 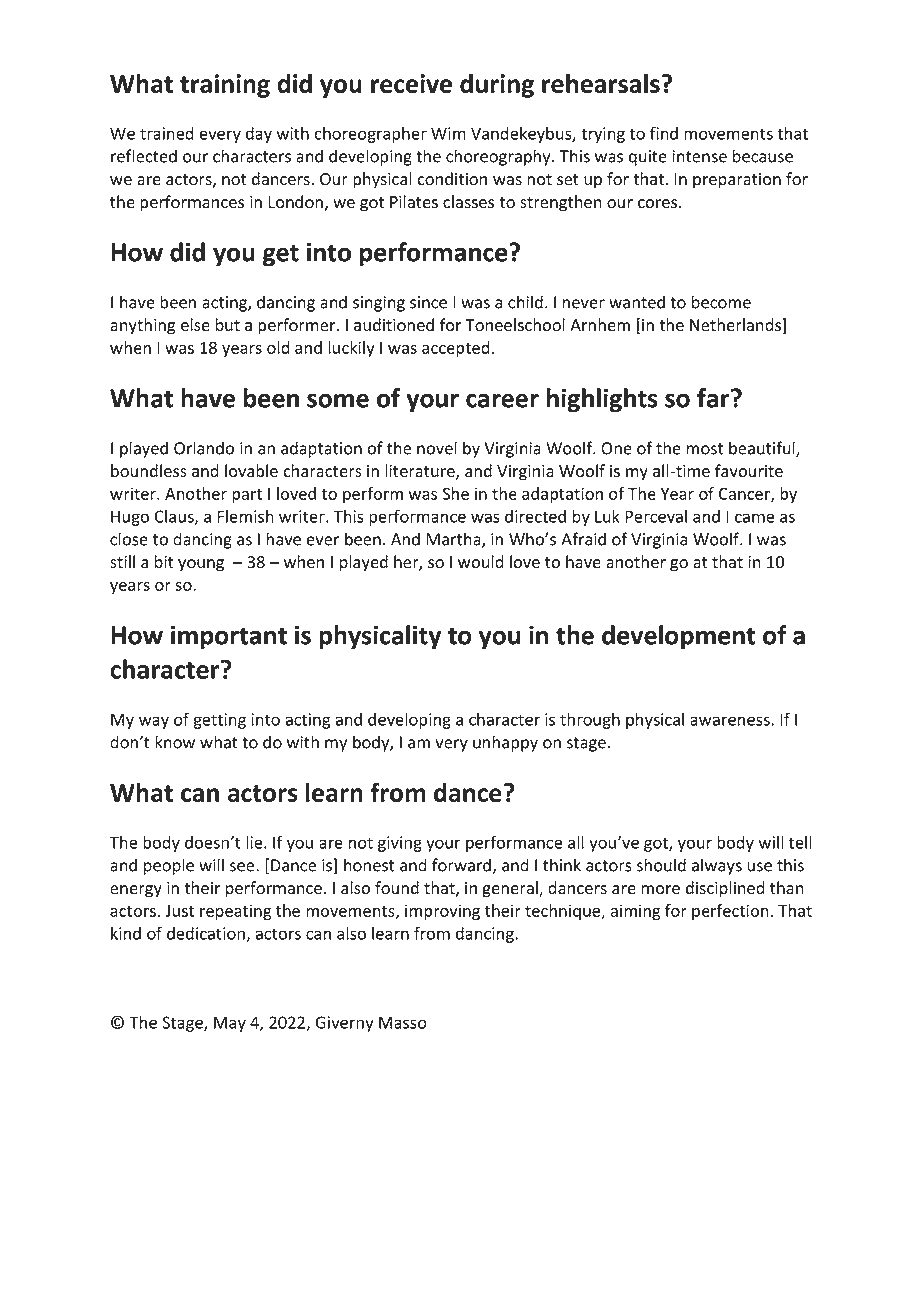 I want to click on young, so click(x=201, y=565).
